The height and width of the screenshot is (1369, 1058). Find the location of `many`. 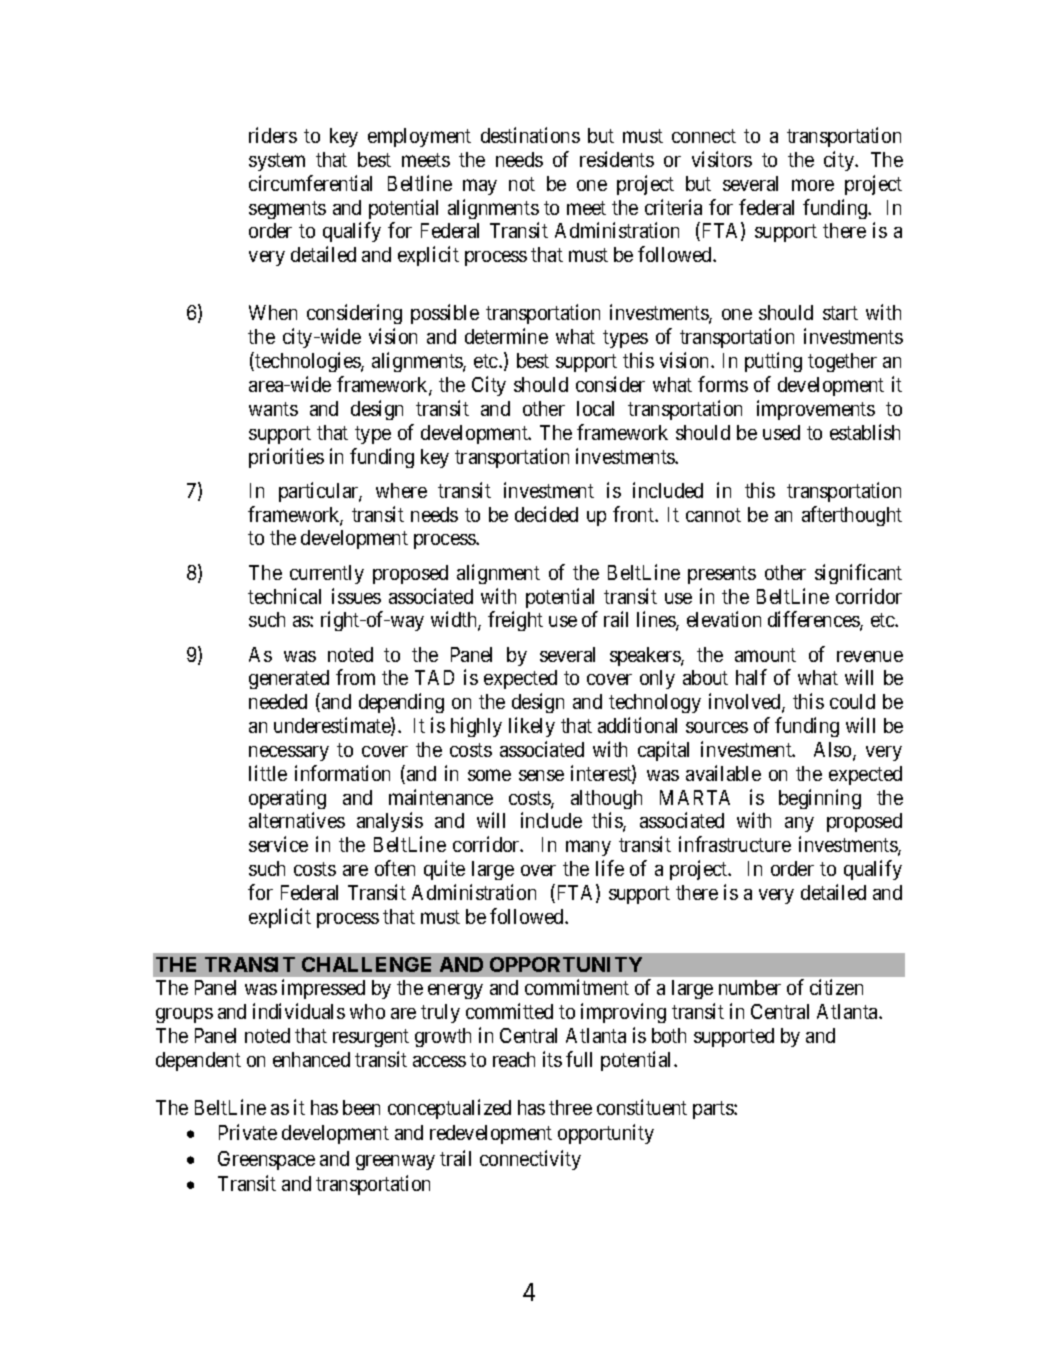

many is located at coordinates (588, 848).
